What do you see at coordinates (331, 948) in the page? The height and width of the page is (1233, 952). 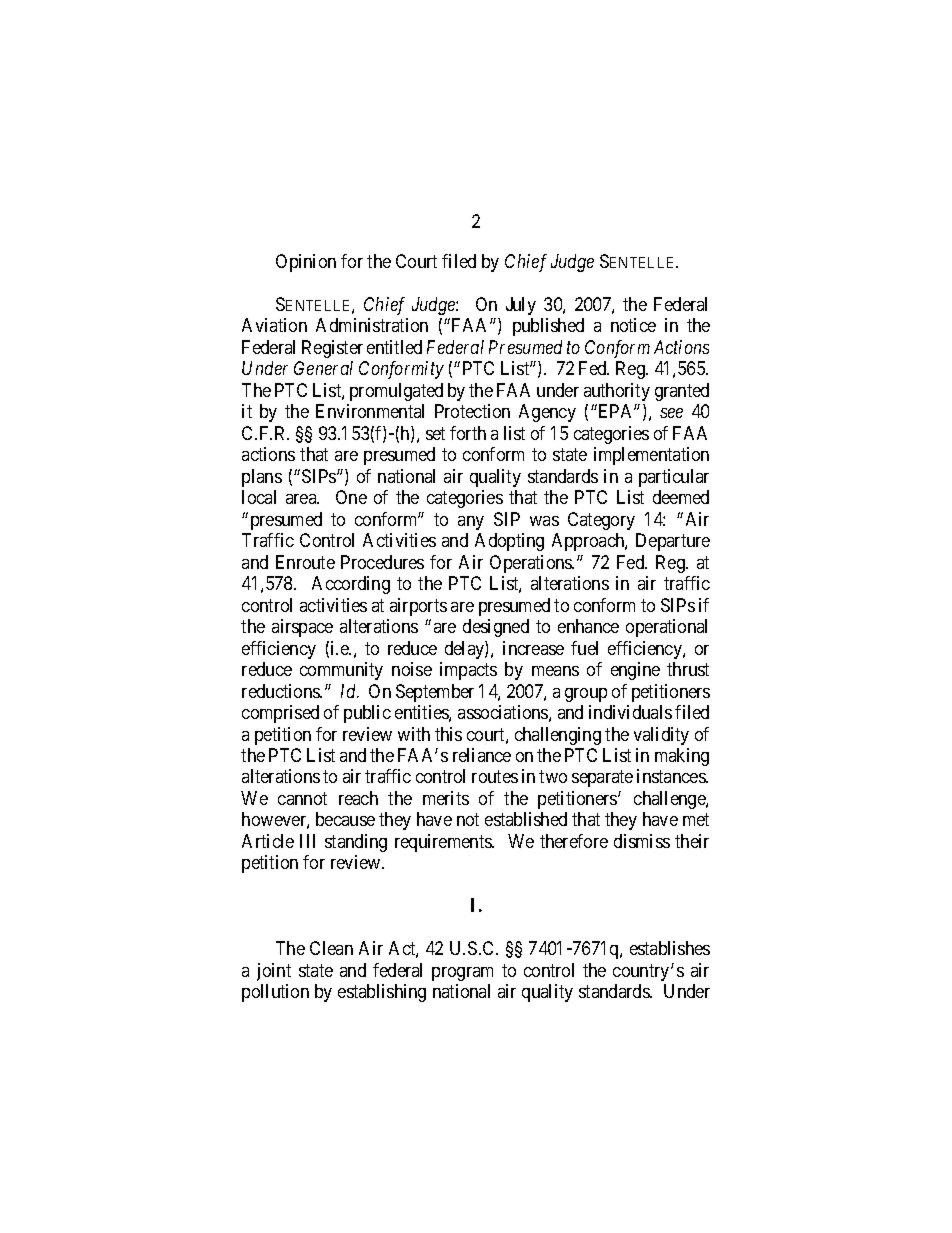 I see `Clean` at bounding box center [331, 948].
